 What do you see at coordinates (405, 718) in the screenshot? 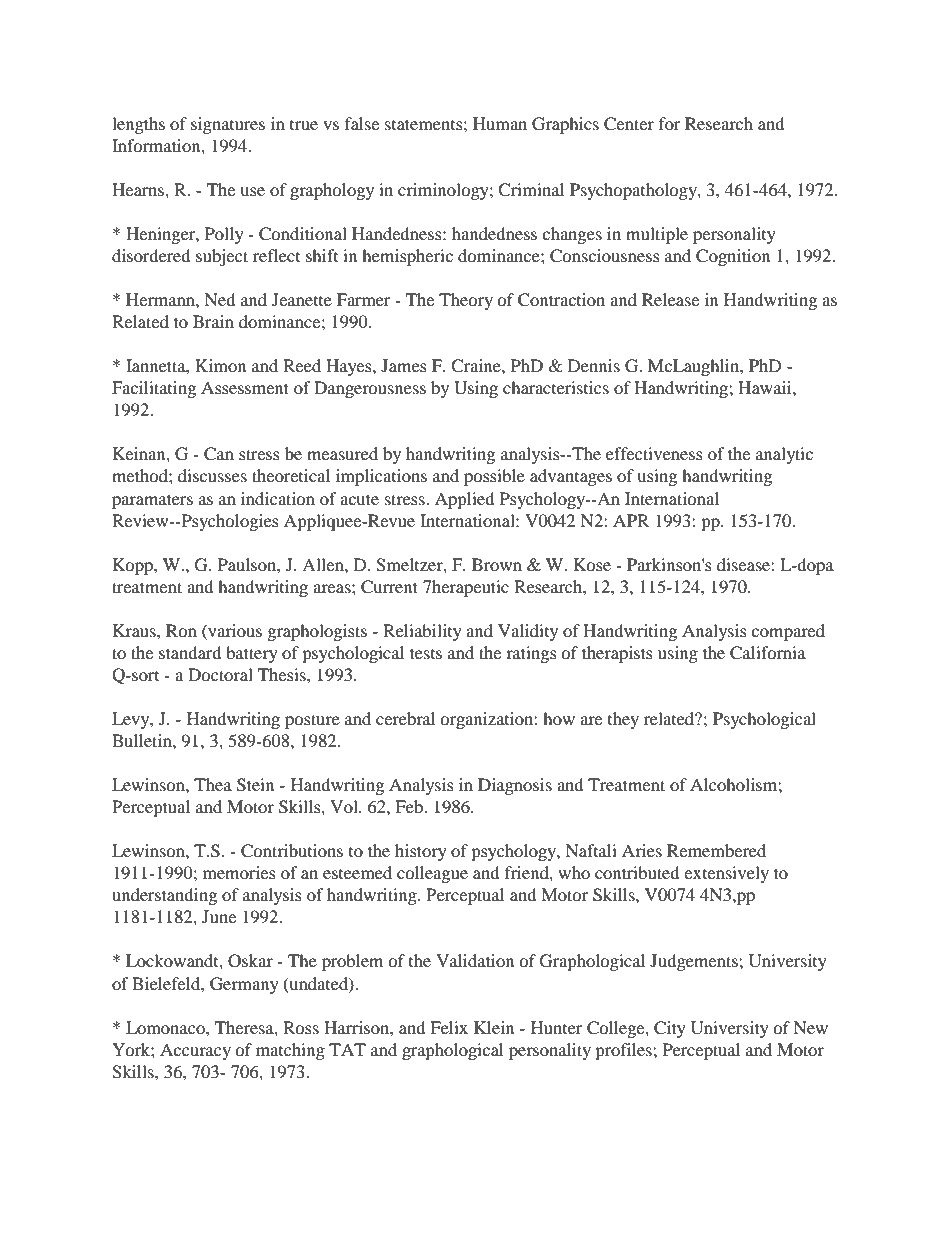
I see `cerebral` at bounding box center [405, 718].
